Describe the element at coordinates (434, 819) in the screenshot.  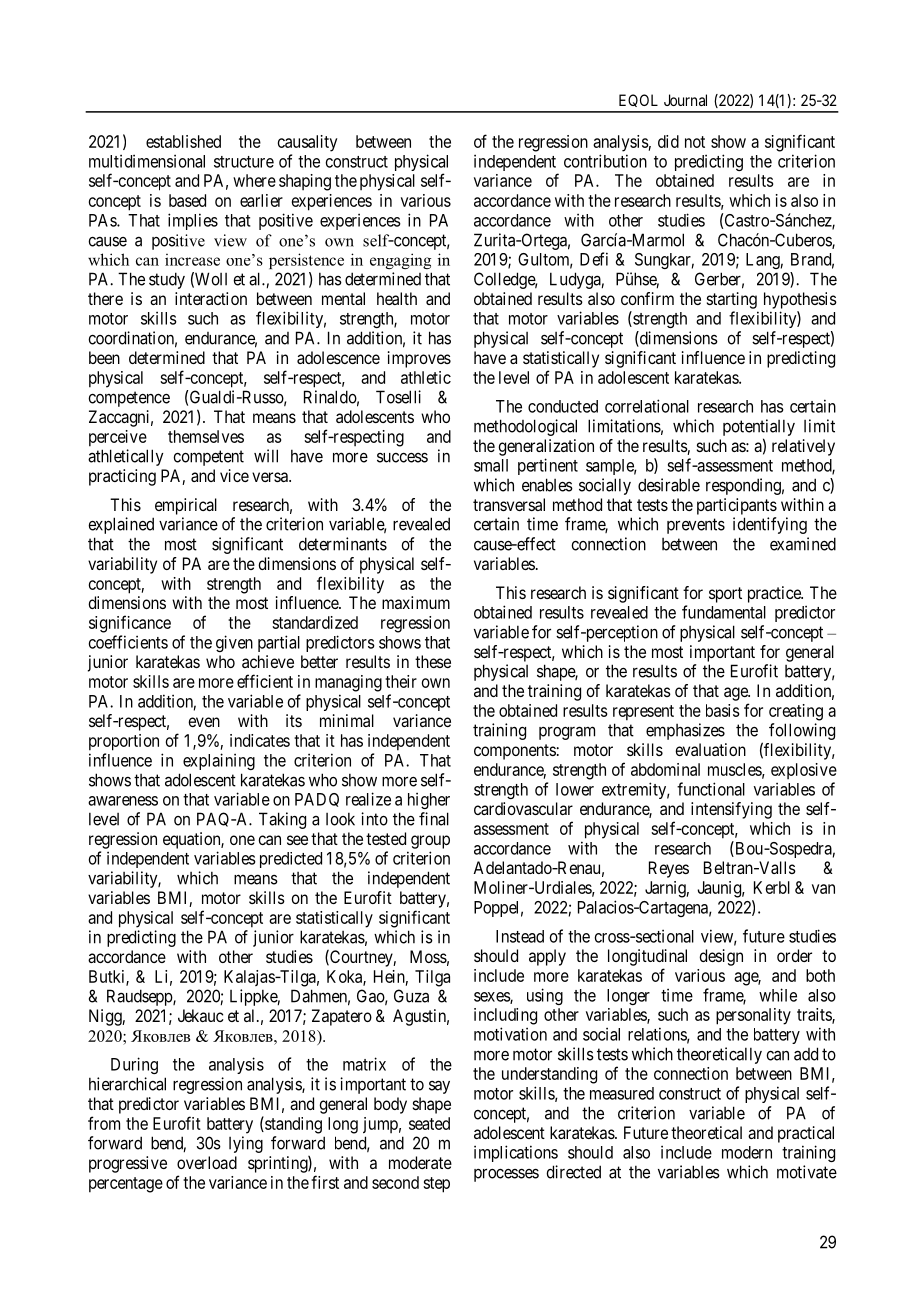
I see `final` at that location.
